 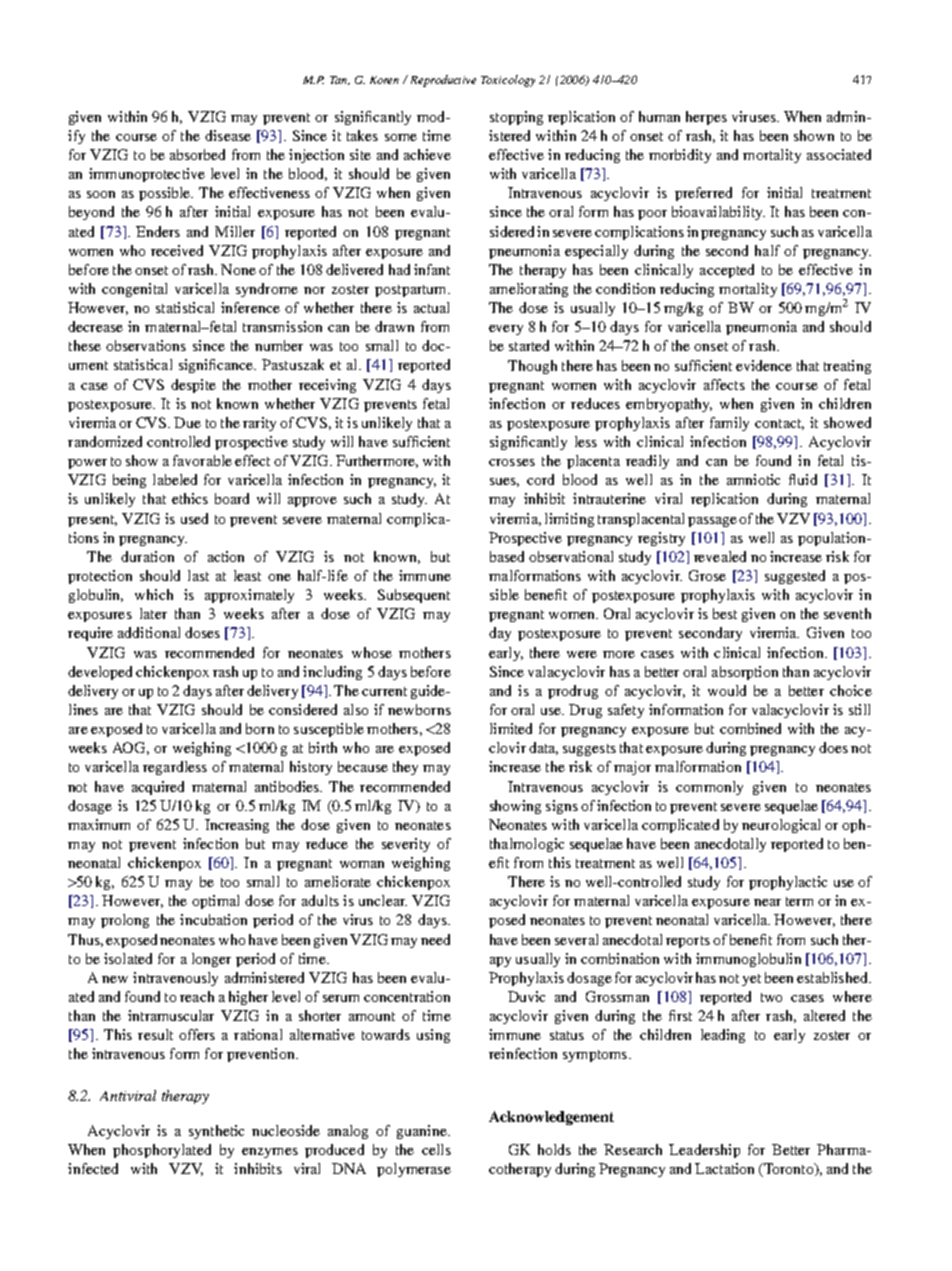 What do you see at coordinates (532, 367) in the screenshot?
I see `Though` at bounding box center [532, 367].
